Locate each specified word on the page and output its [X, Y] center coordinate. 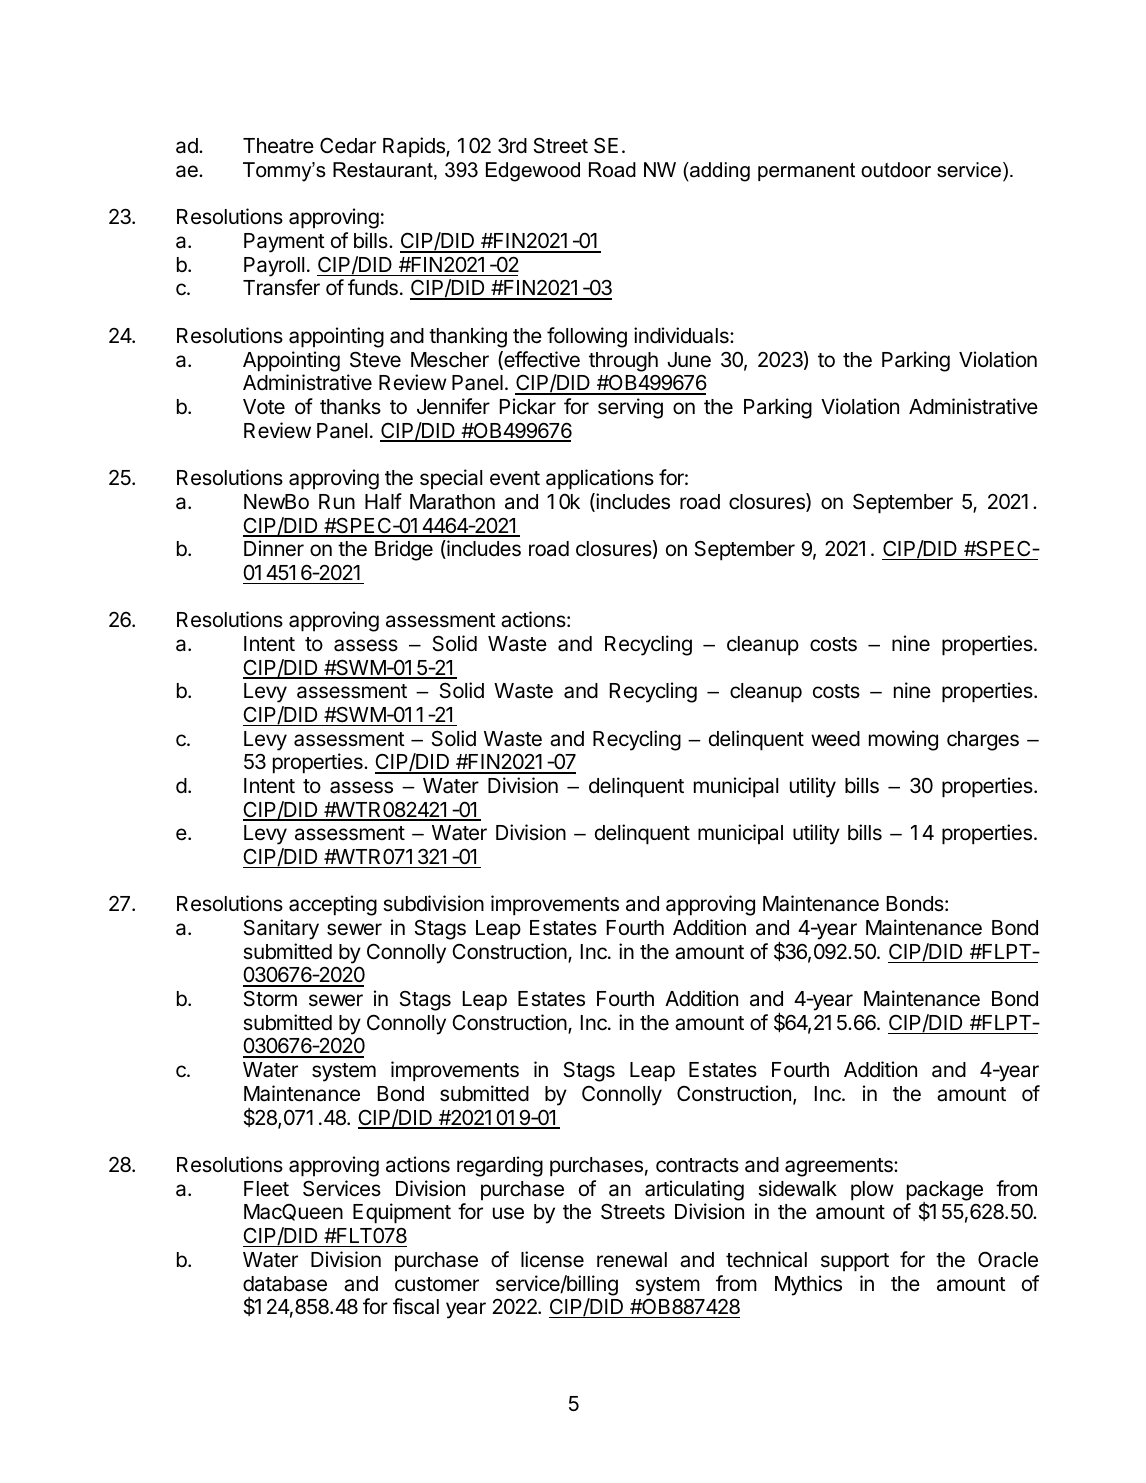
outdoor [896, 170]
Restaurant [384, 171]
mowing [903, 740]
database [285, 1284]
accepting [333, 905]
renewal [632, 1260]
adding [719, 172]
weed [835, 739]
